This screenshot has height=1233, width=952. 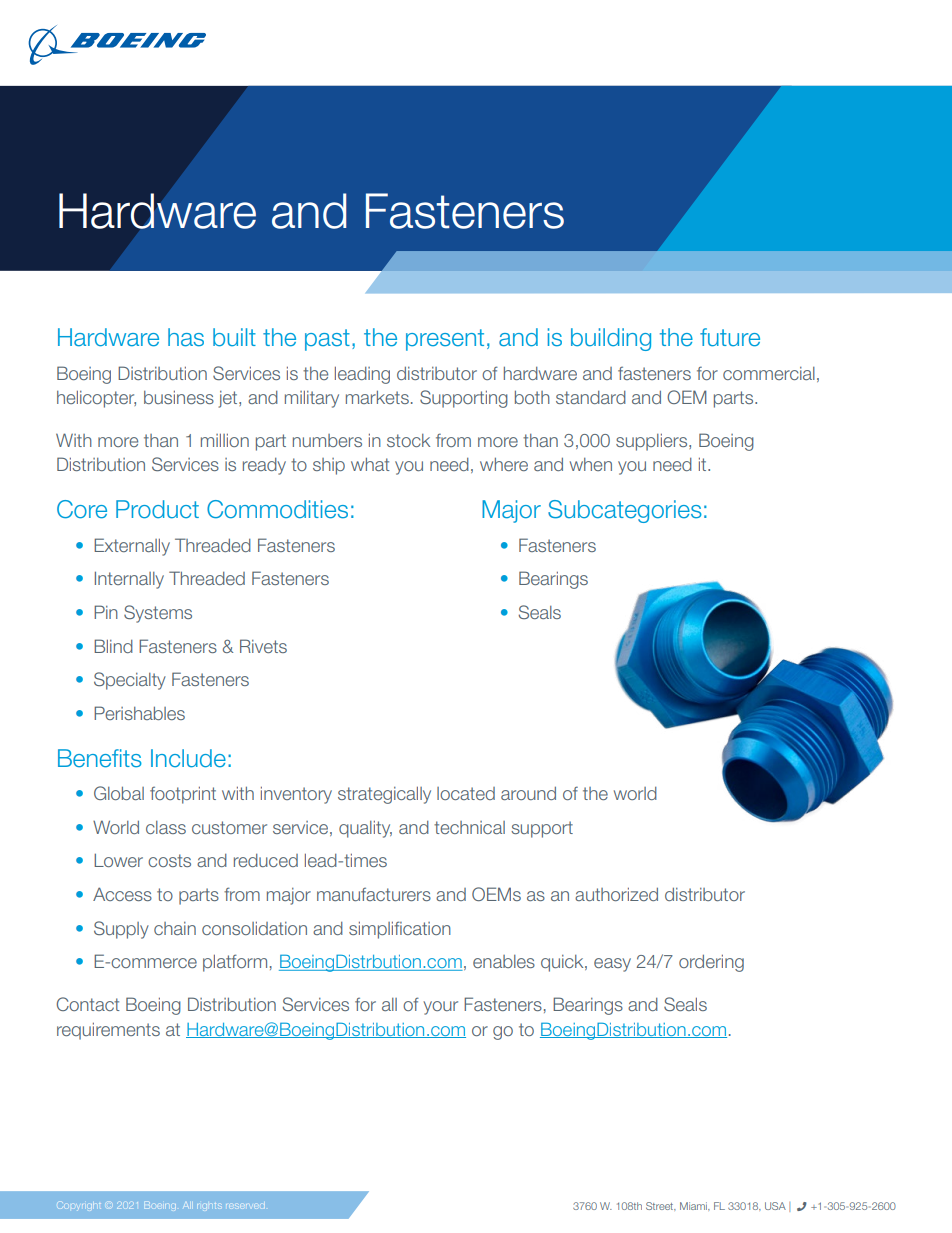 I want to click on around, so click(x=528, y=793).
